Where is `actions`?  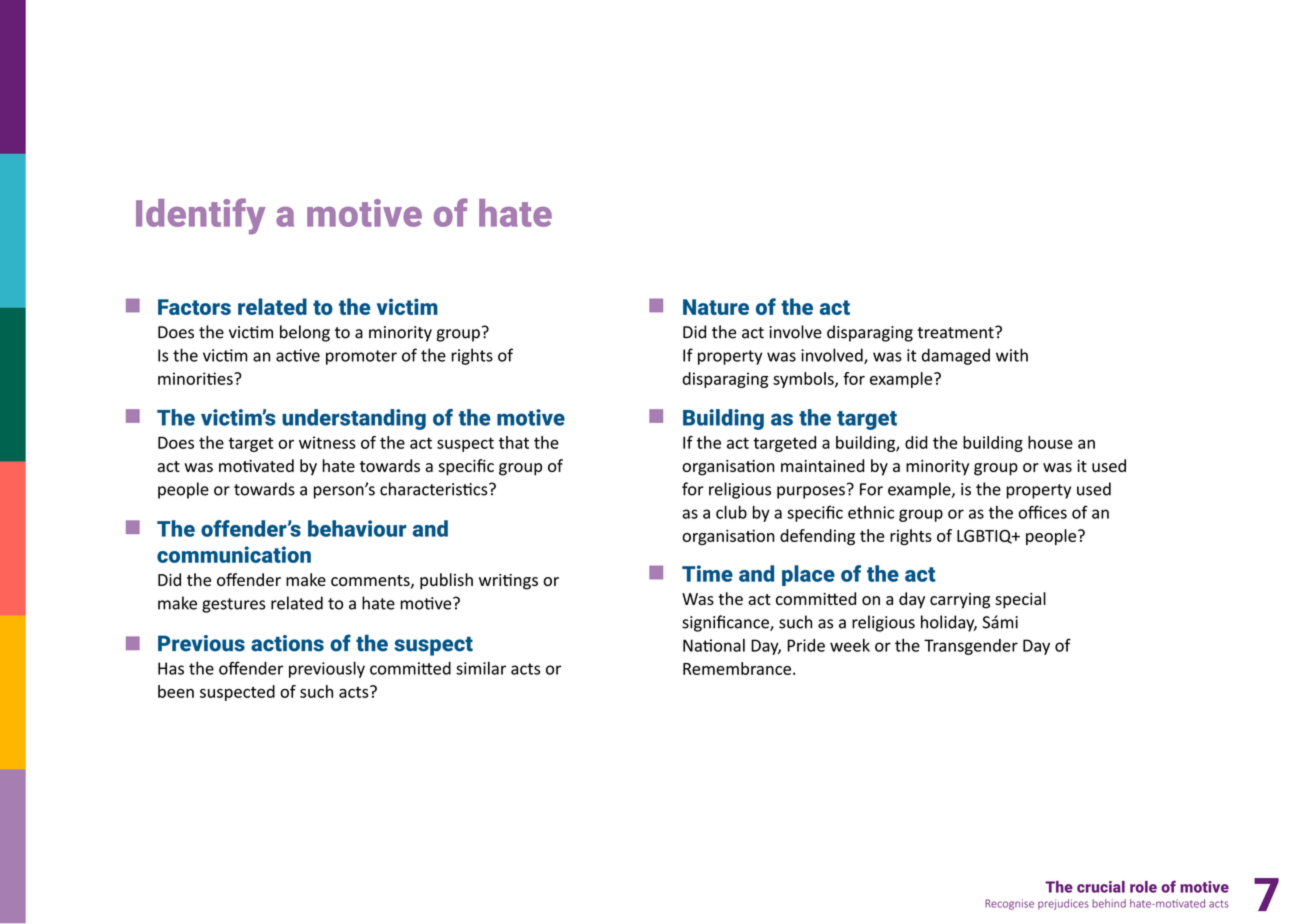
actions is located at coordinates (287, 643).
